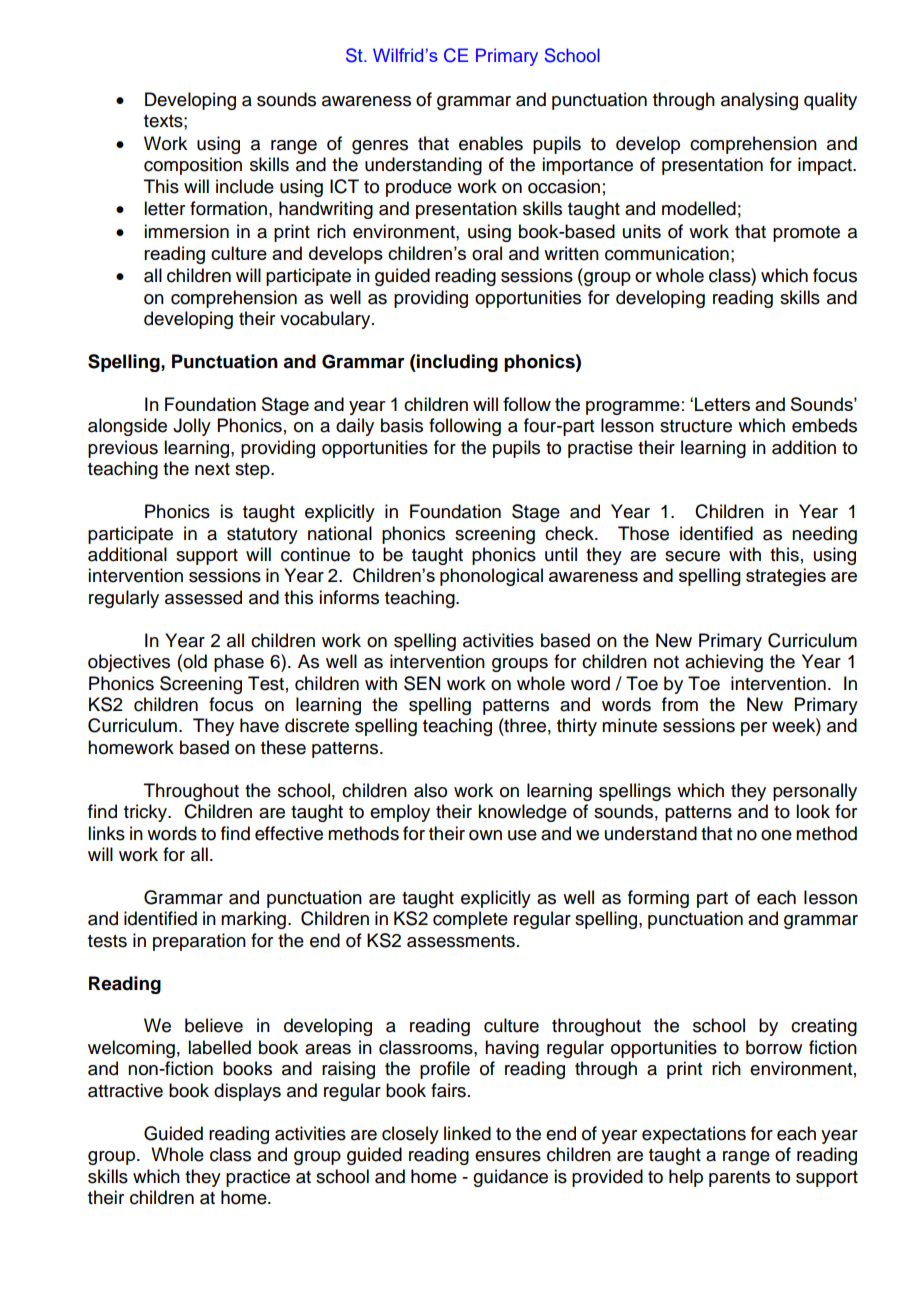 This document has height=1308, width=924. Describe the element at coordinates (467, 1133) in the document. I see `linked` at that location.
